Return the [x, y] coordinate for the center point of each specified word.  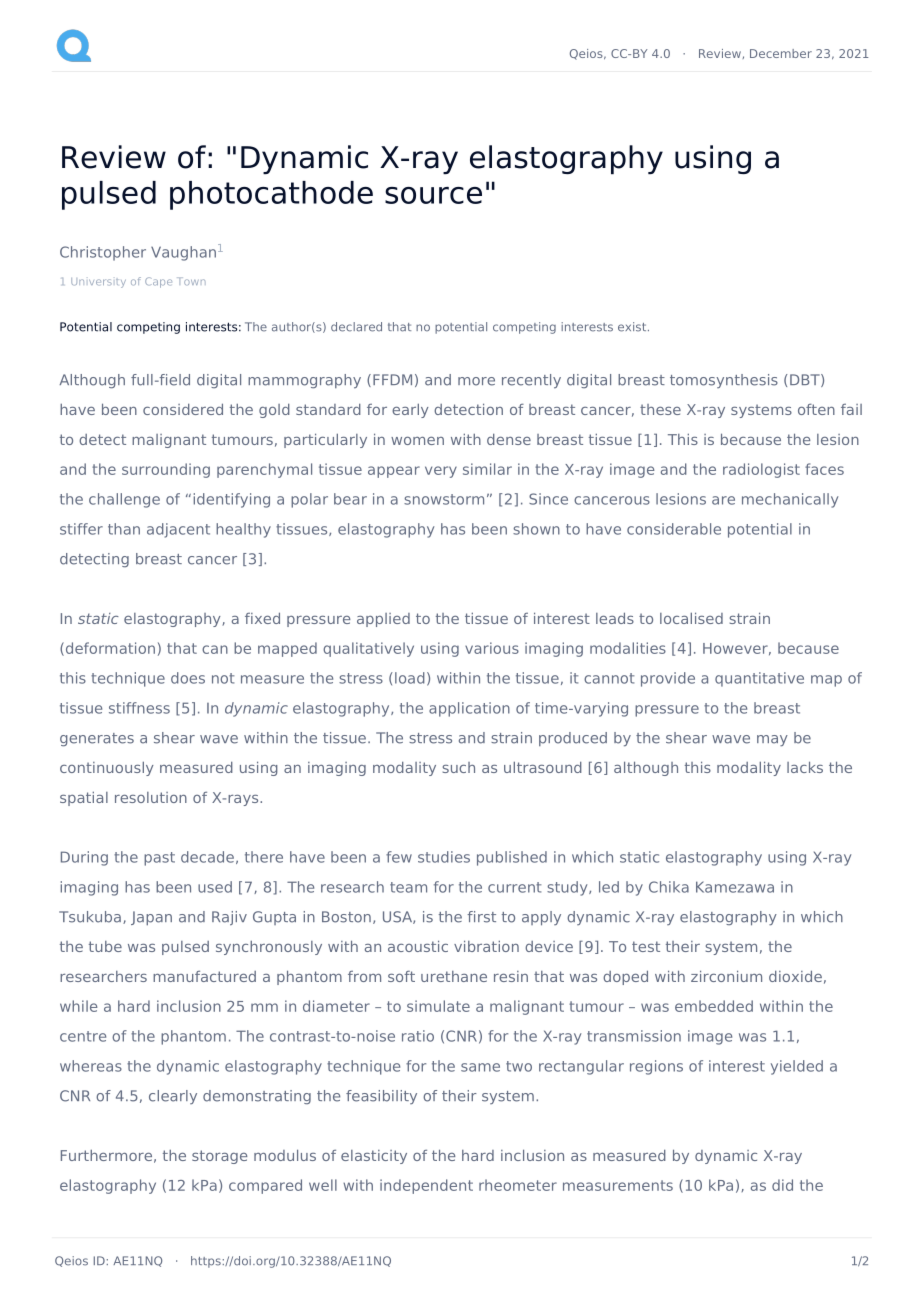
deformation [109, 649]
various [492, 648]
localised [691, 618]
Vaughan [183, 253]
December [781, 53]
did [782, 1185]
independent [426, 1186]
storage [220, 1157]
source [433, 195]
